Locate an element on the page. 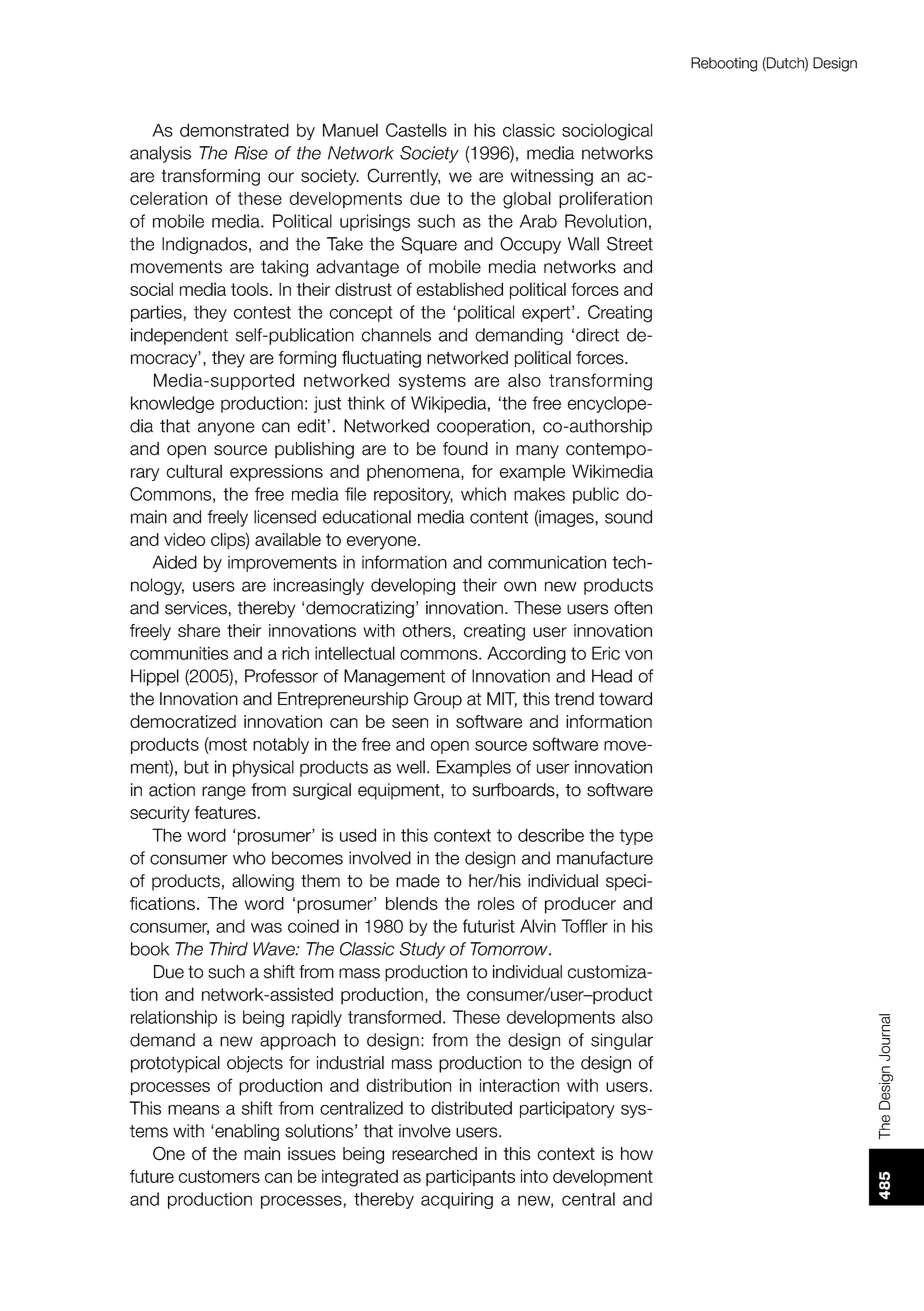 Image resolution: width=924 pixels, height=1311 pixels. how is located at coordinates (637, 1154).
